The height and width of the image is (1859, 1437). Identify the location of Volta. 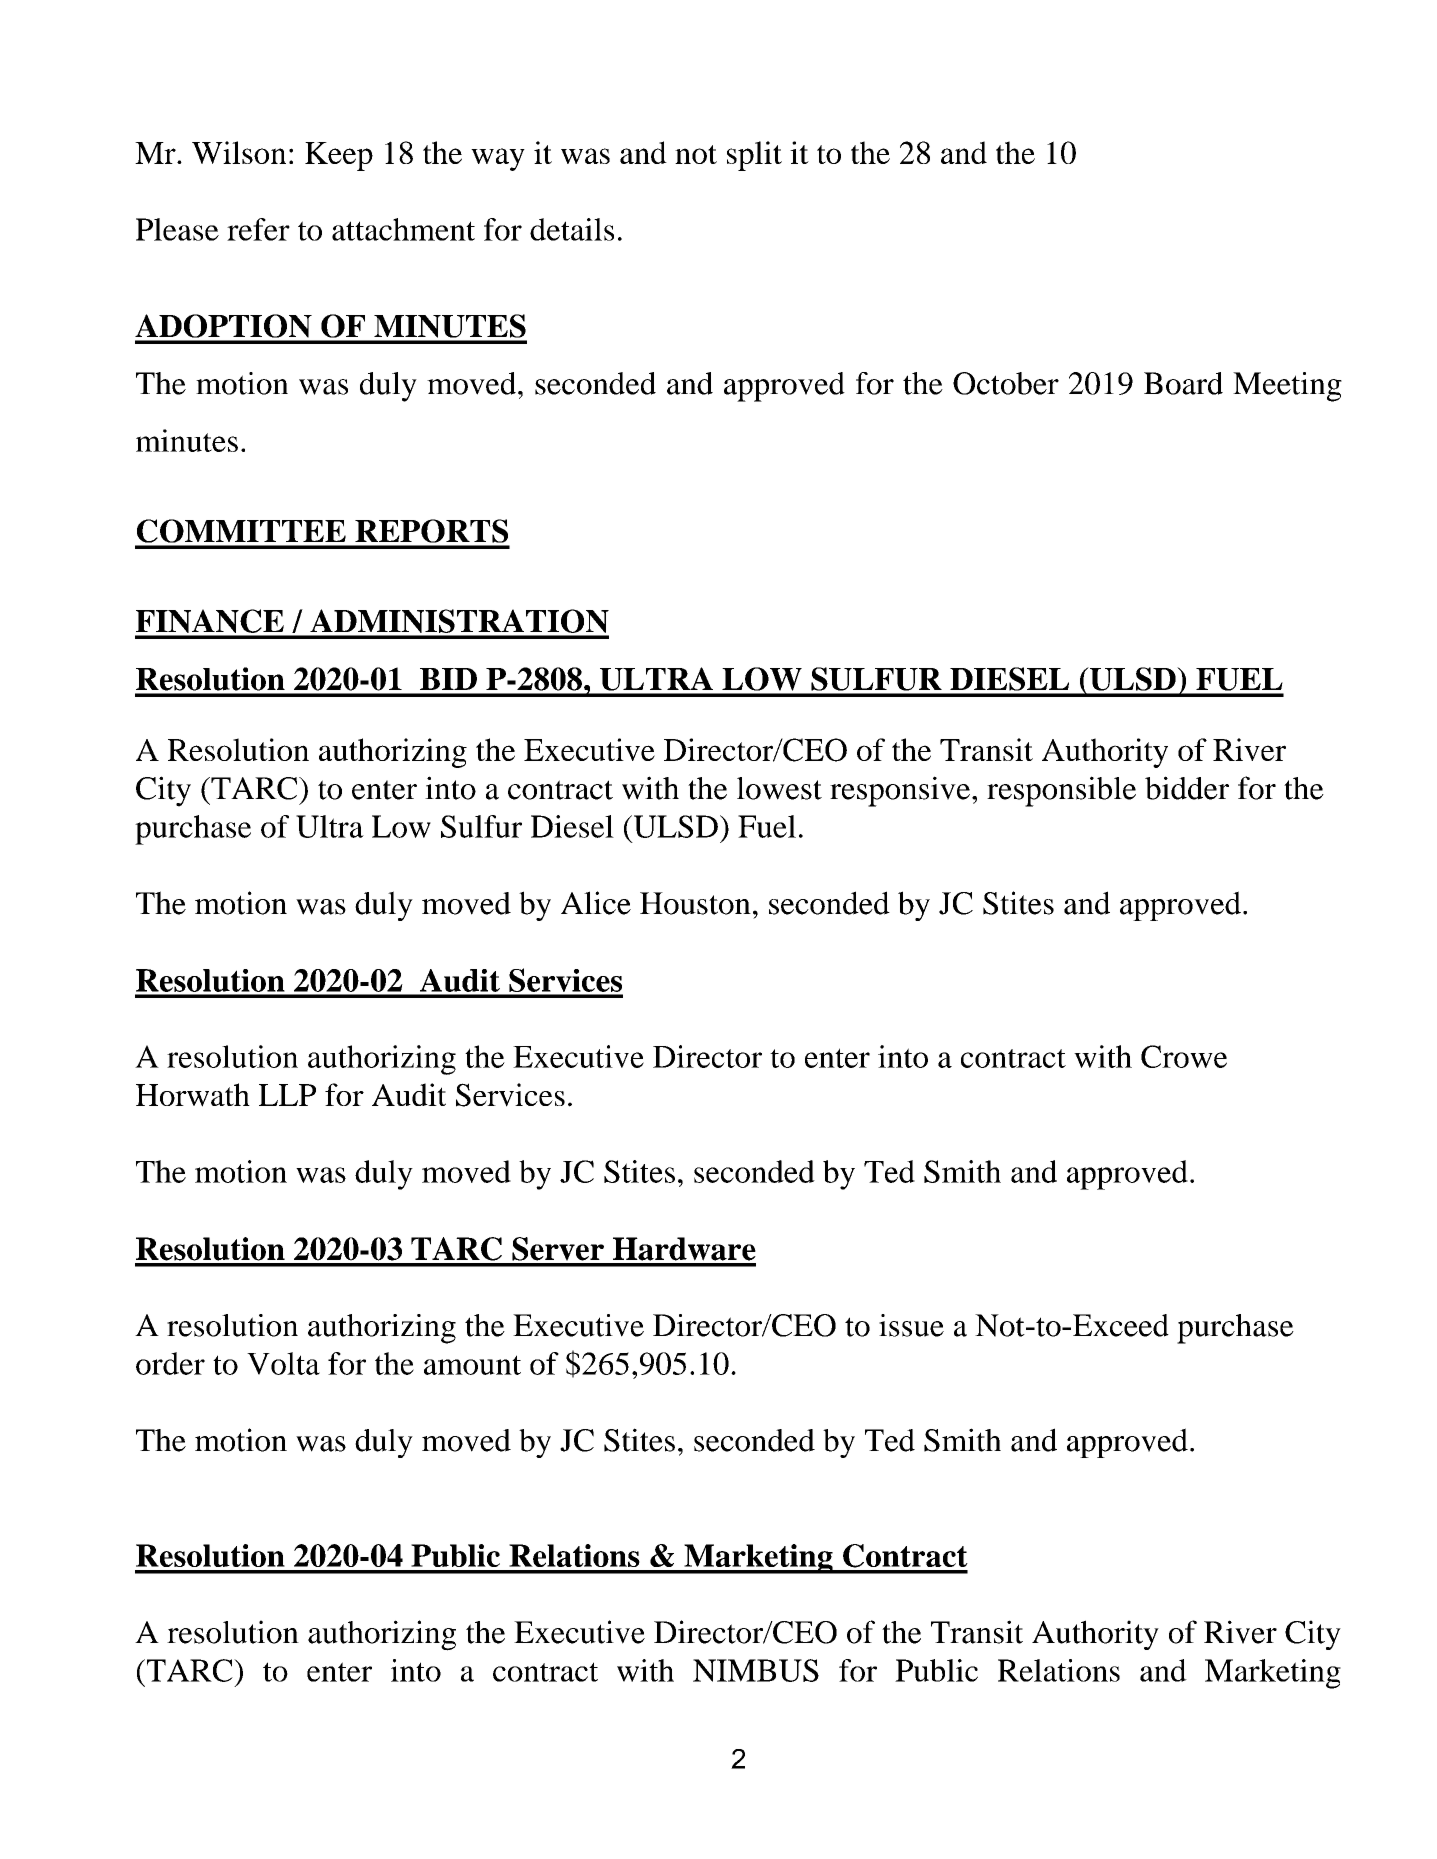
(283, 1363).
